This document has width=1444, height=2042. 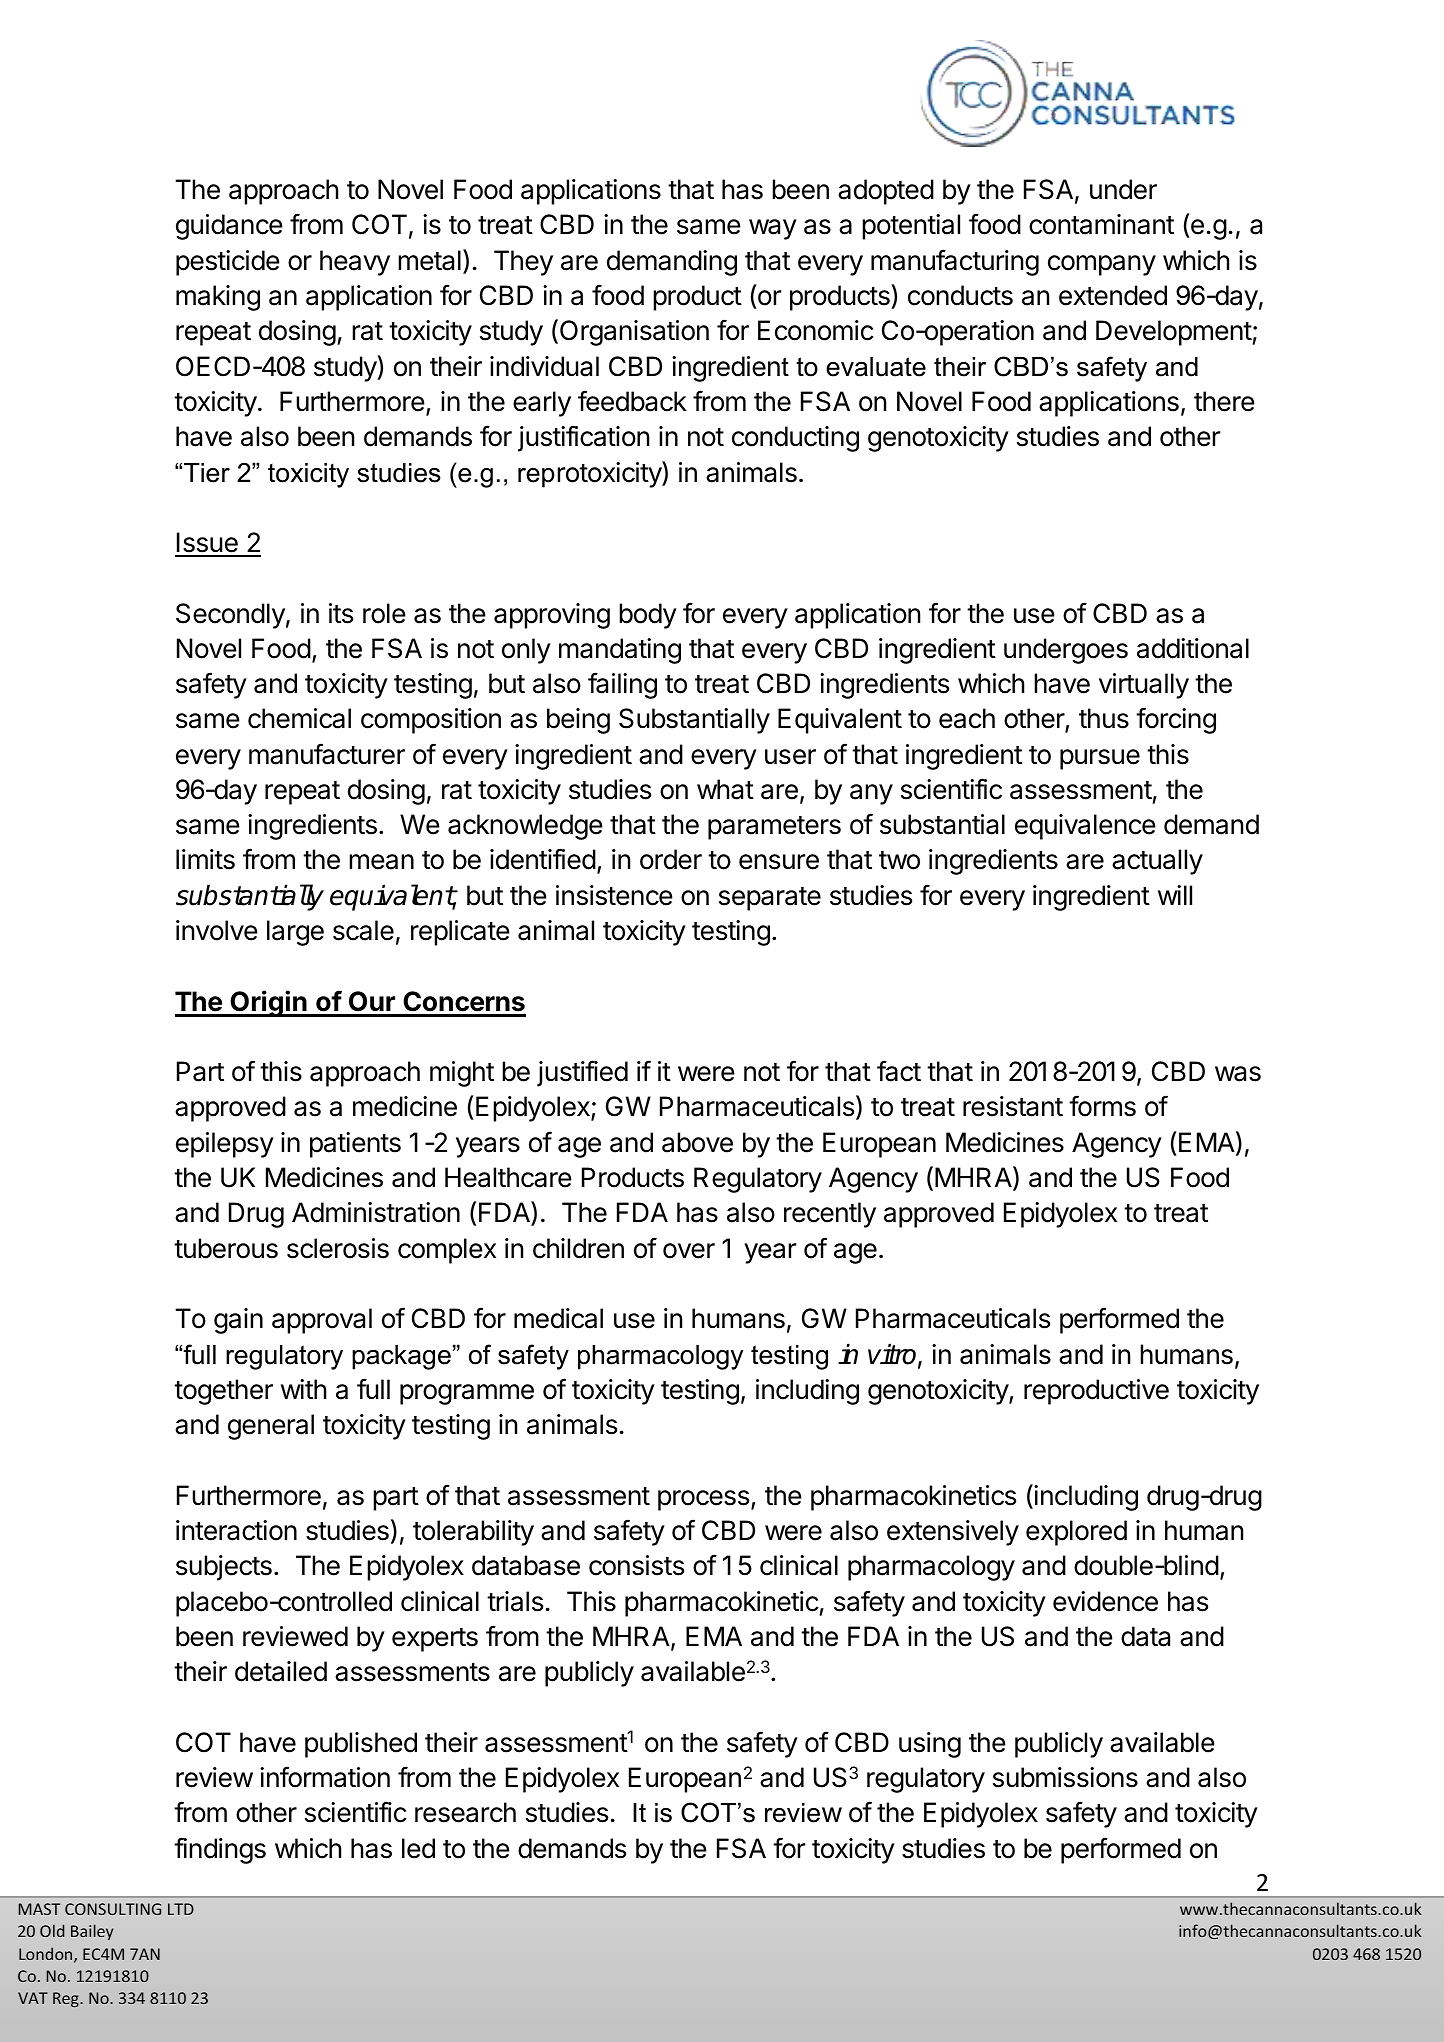 I want to click on pesticide, so click(x=228, y=263).
